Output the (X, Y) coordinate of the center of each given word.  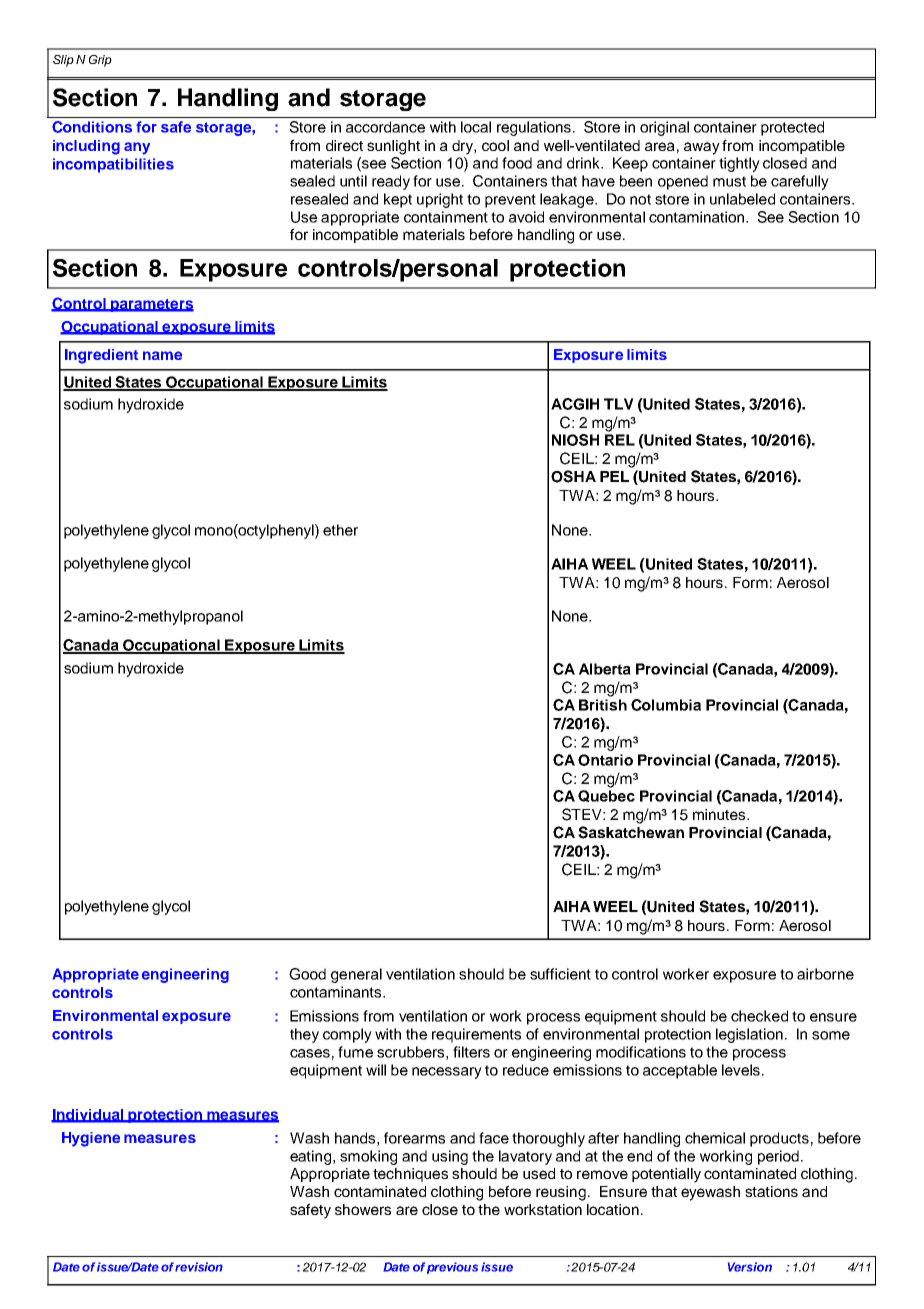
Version (750, 1267)
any (137, 148)
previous (452, 1268)
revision (199, 1267)
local (476, 127)
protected (792, 128)
